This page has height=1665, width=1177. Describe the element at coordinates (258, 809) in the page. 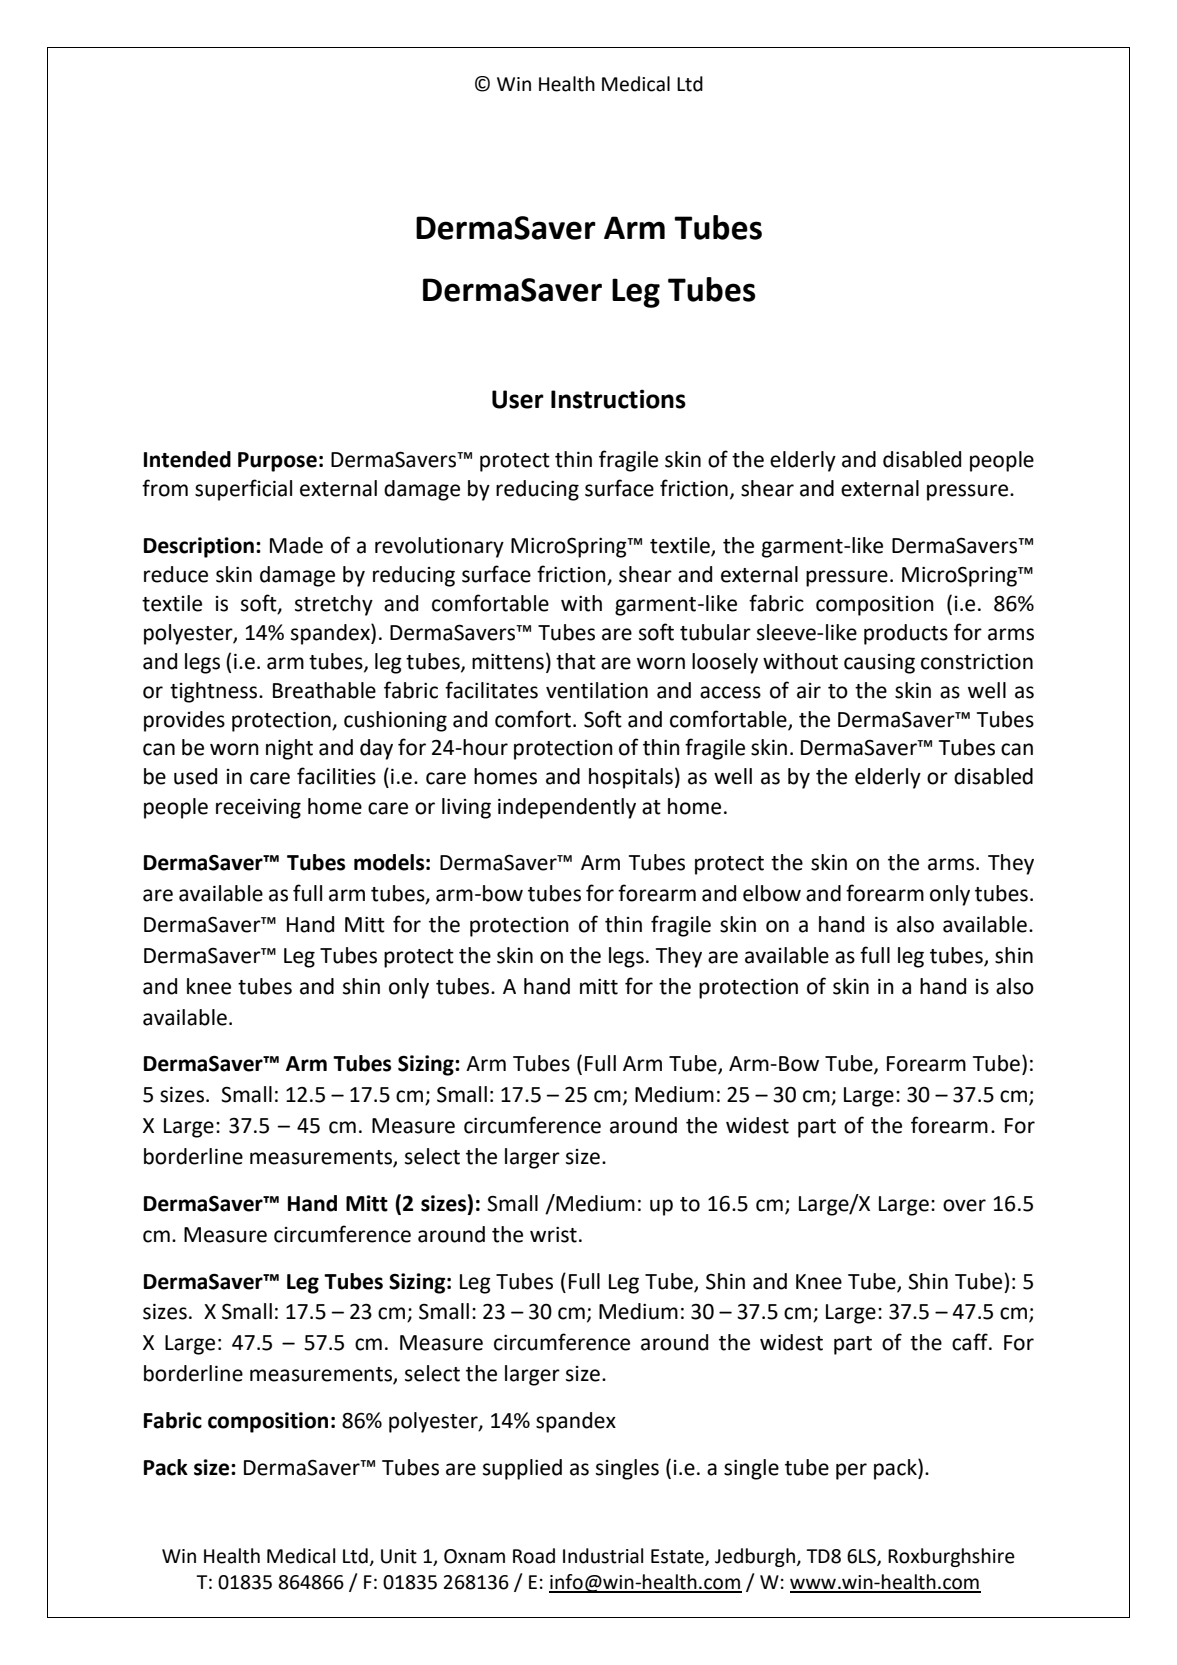

I see `receiving` at that location.
